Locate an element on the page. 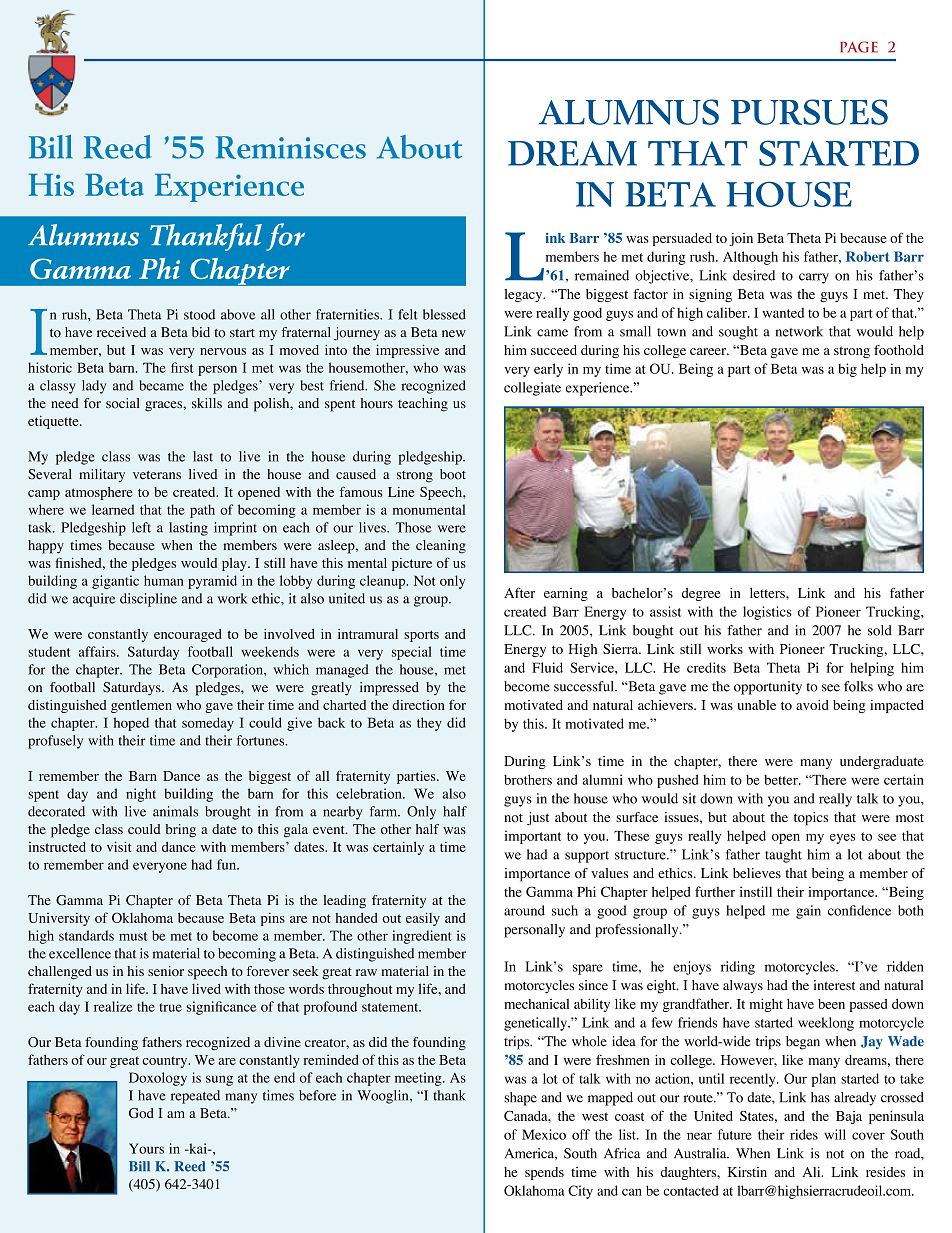 The height and width of the image is (1233, 952). Yours is located at coordinates (146, 1148).
